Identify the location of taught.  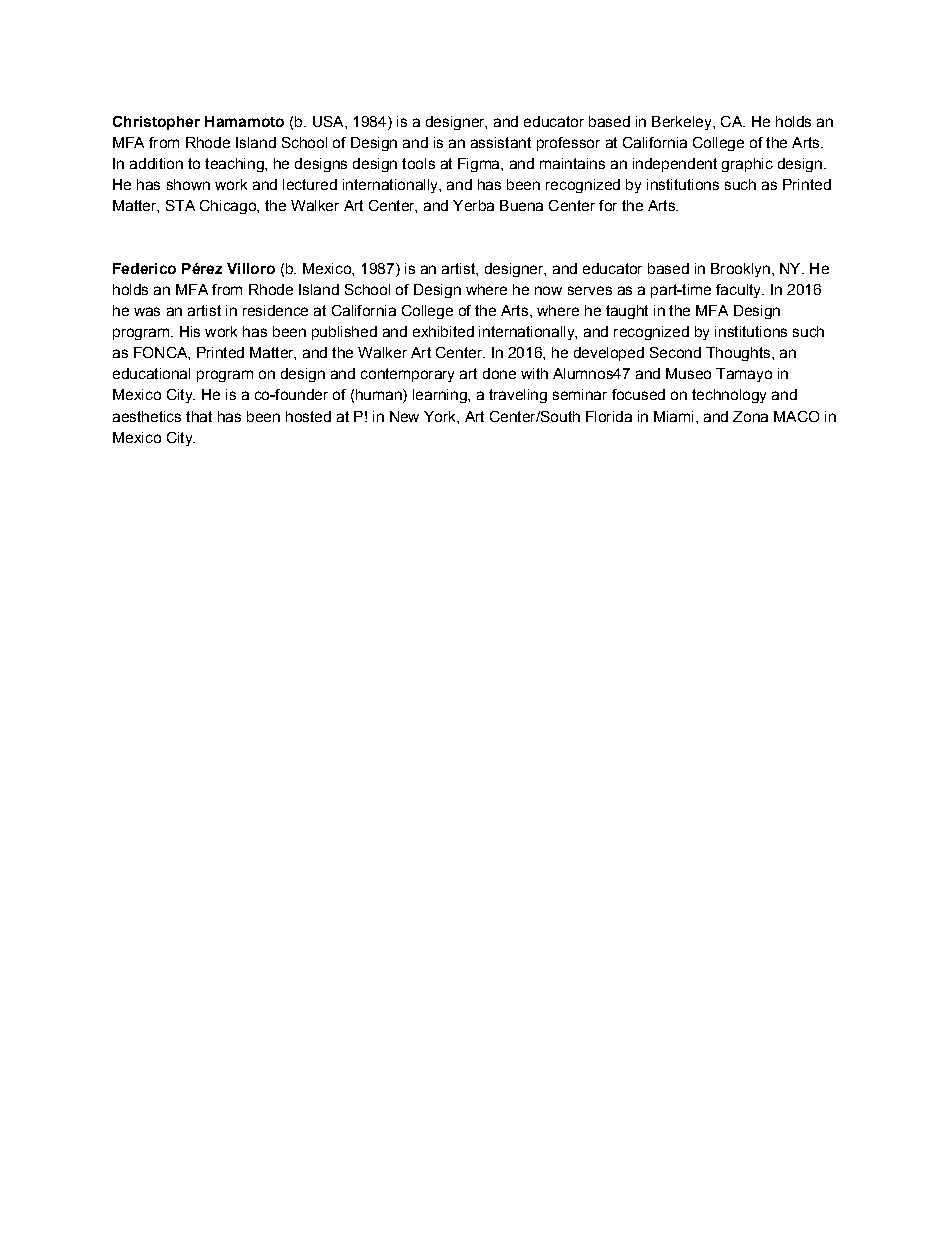
(627, 312).
